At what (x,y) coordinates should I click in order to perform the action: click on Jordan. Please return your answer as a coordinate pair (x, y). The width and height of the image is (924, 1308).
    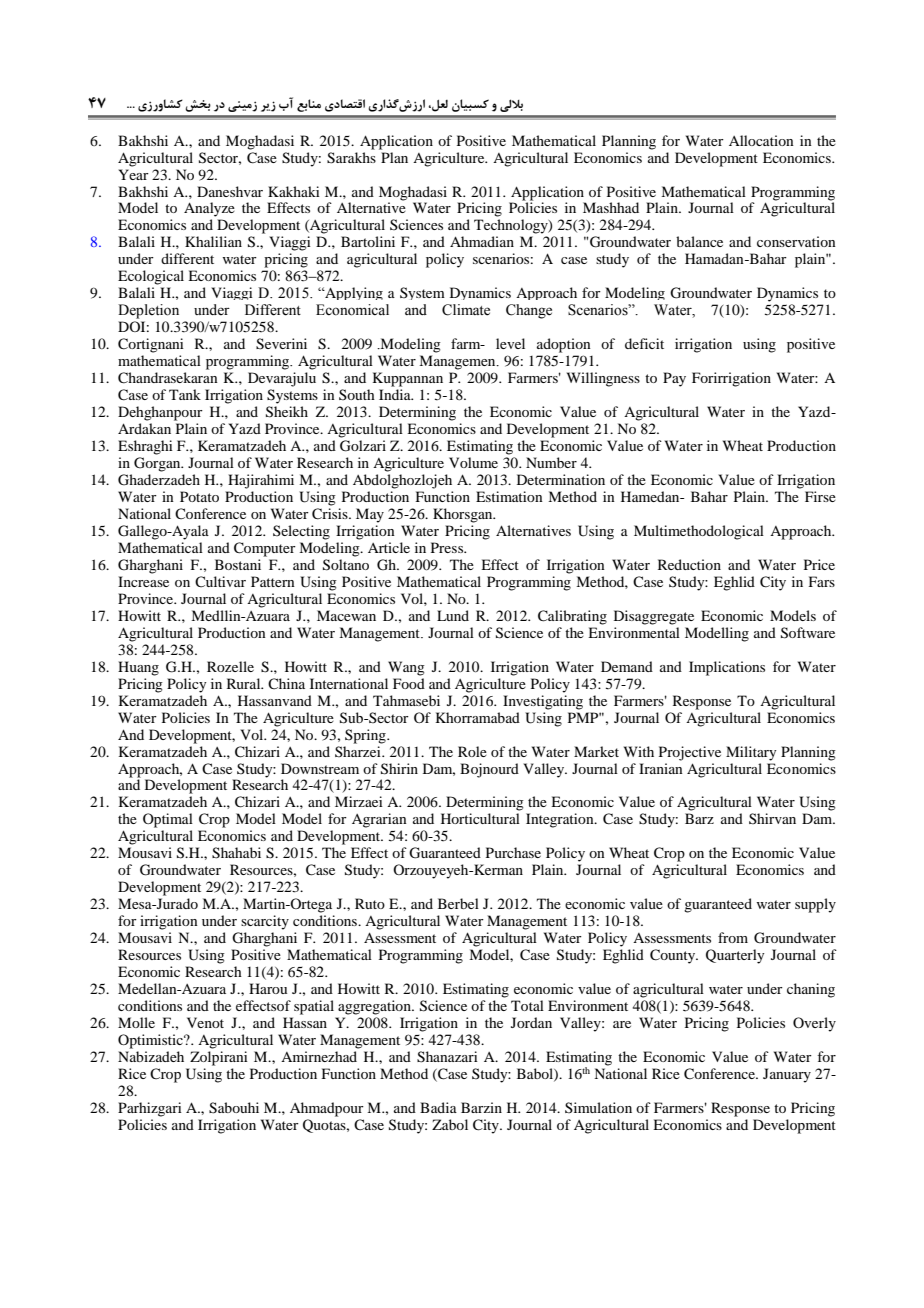
    Looking at the image, I should click on (531, 1022).
